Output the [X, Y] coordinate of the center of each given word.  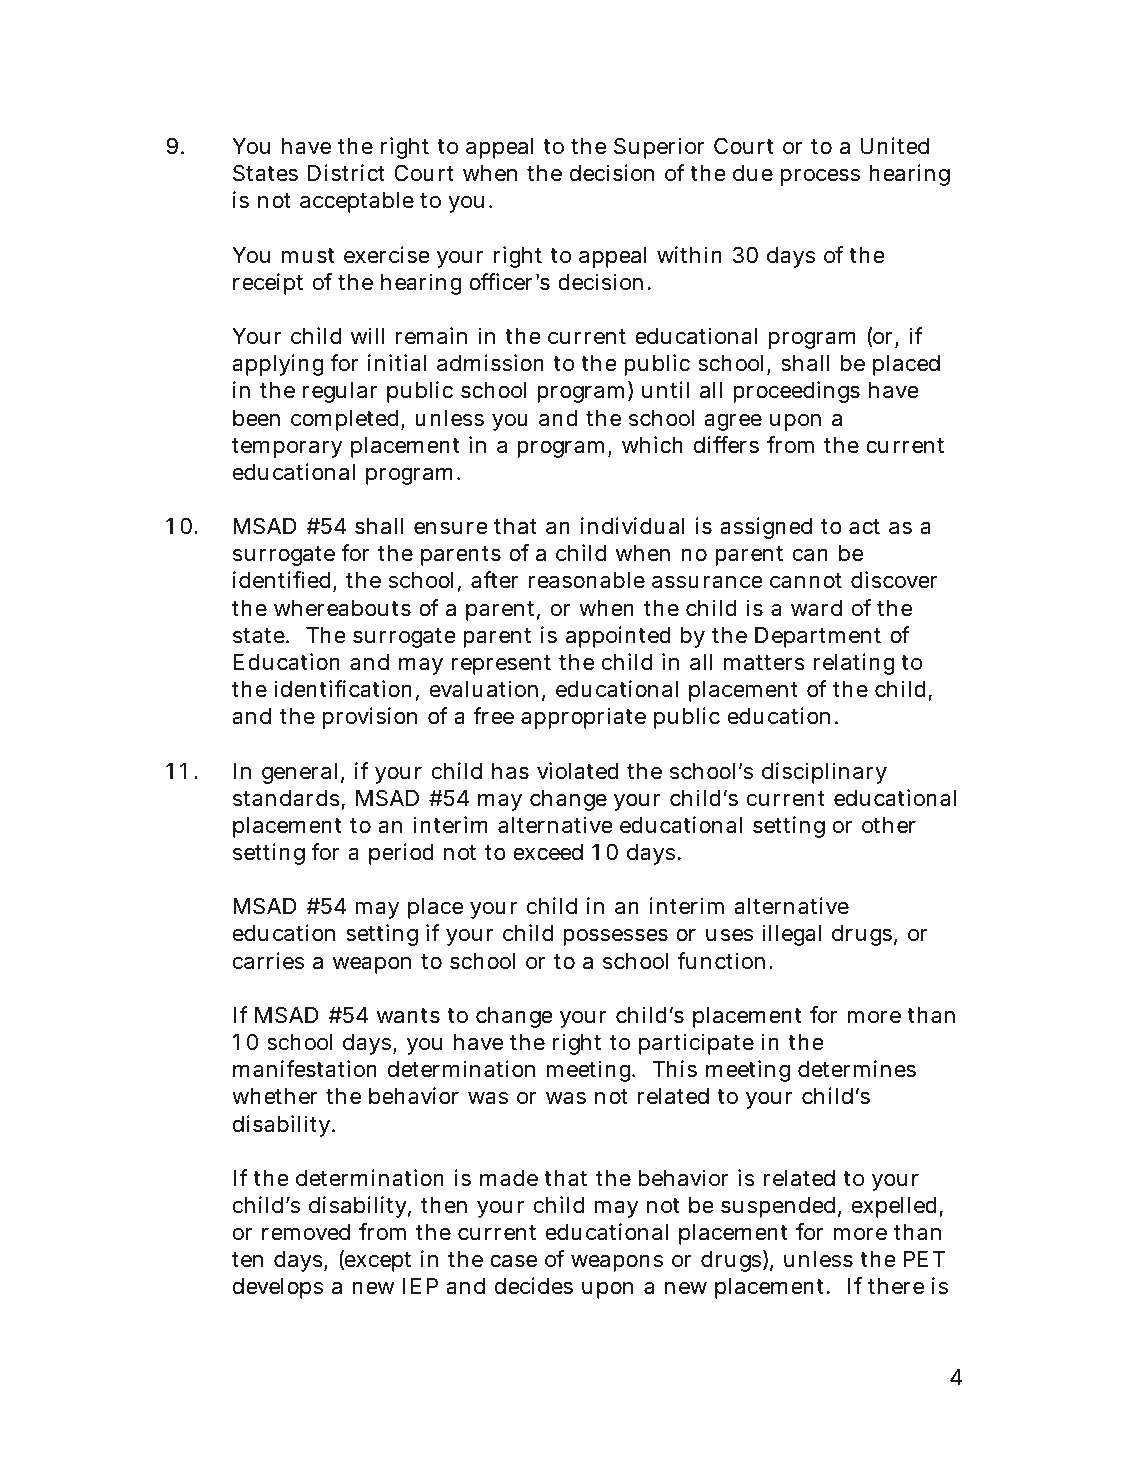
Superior [659, 148]
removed [306, 1232]
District [346, 173]
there [896, 1286]
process [820, 177]
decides [534, 1286]
